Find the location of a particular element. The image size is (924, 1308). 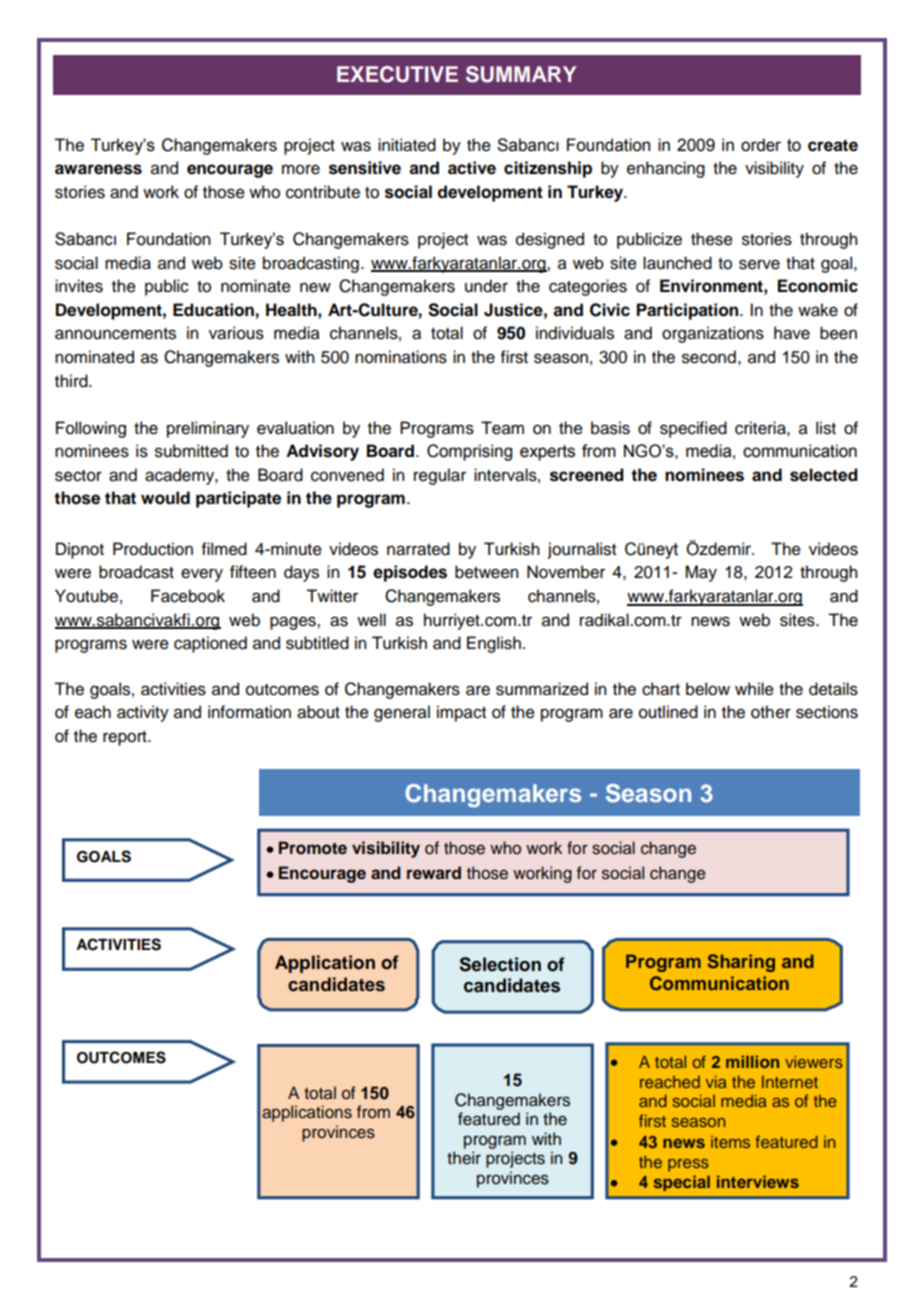

initiated is located at coordinates (407, 145).
